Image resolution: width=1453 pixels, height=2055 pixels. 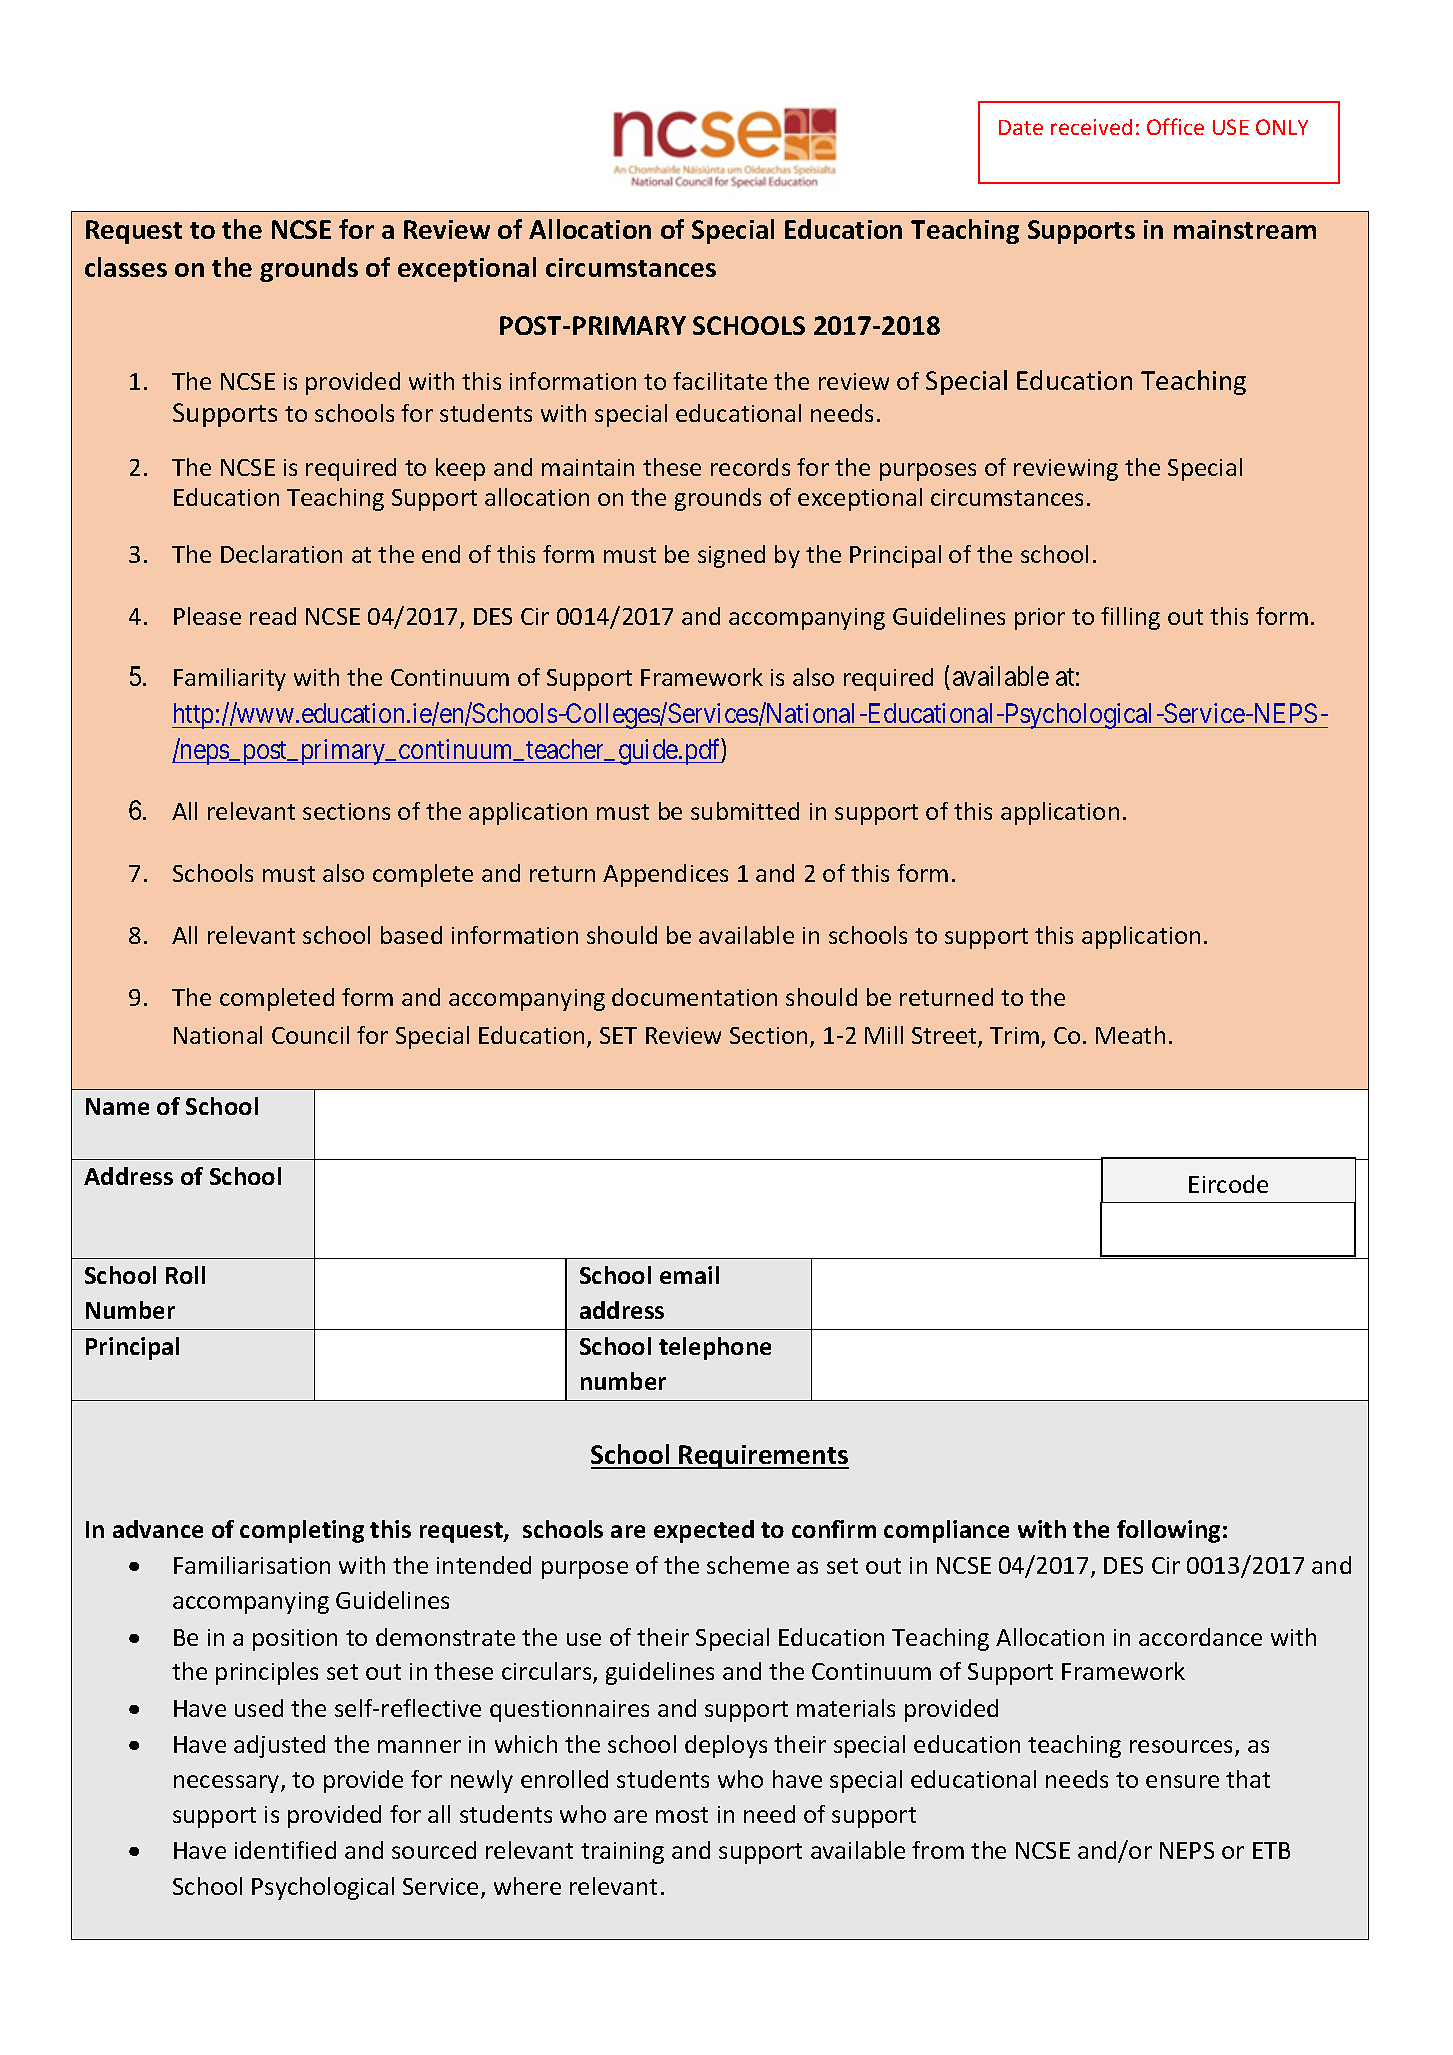 What do you see at coordinates (694, 997) in the screenshot?
I see `documentation` at bounding box center [694, 997].
